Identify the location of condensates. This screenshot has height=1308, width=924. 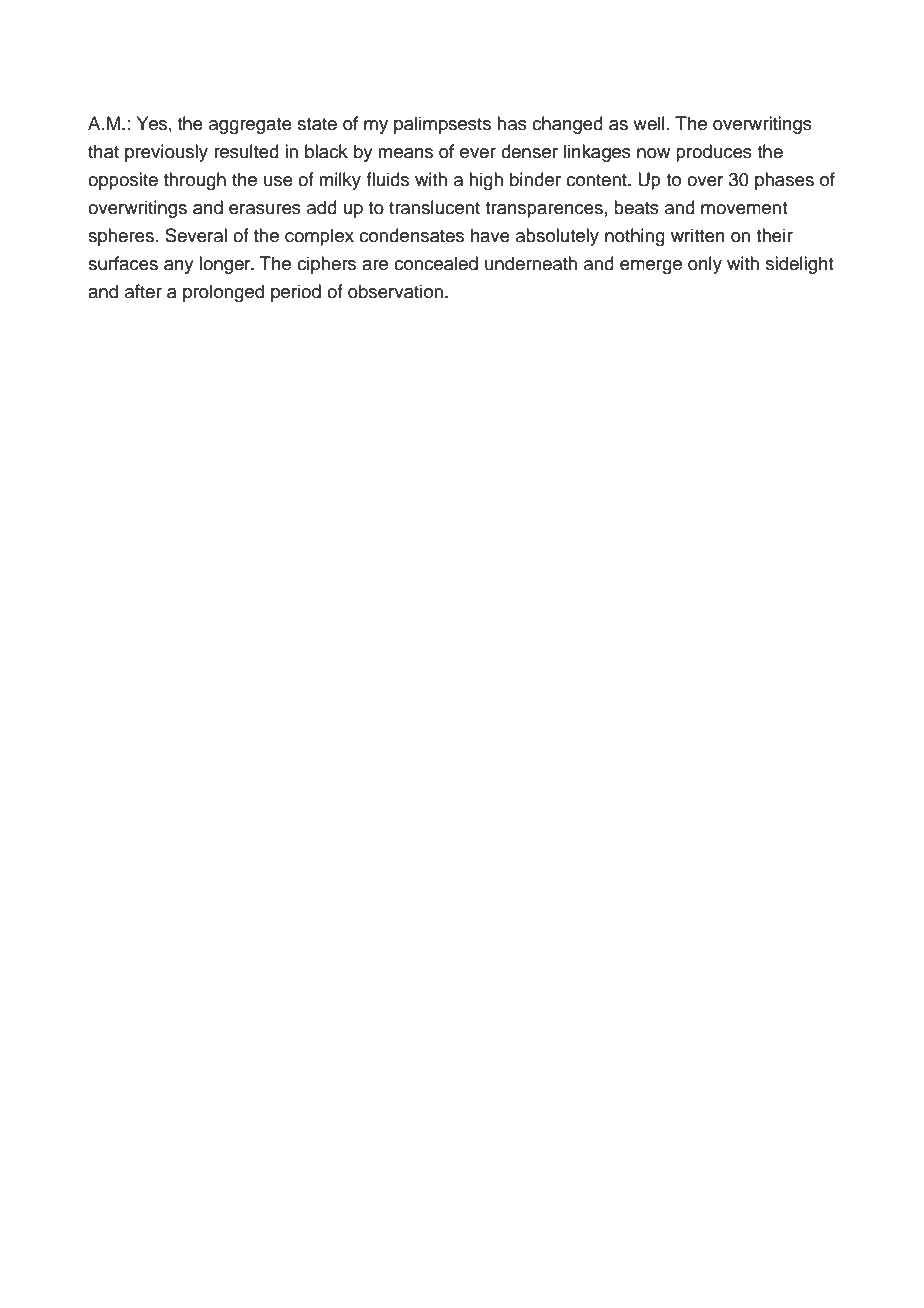
(411, 235).
